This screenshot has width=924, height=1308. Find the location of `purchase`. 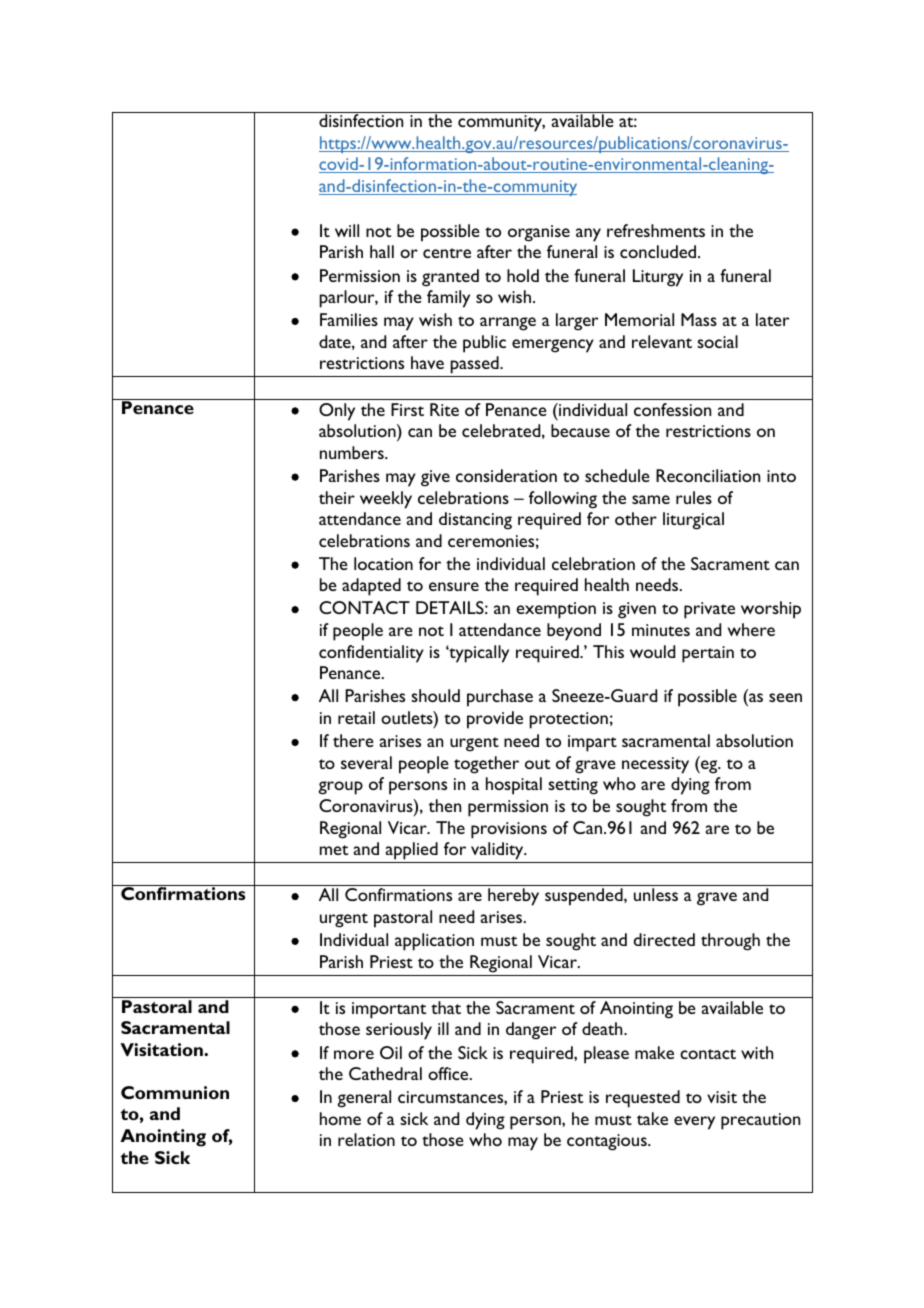

purchase is located at coordinates (500, 698).
